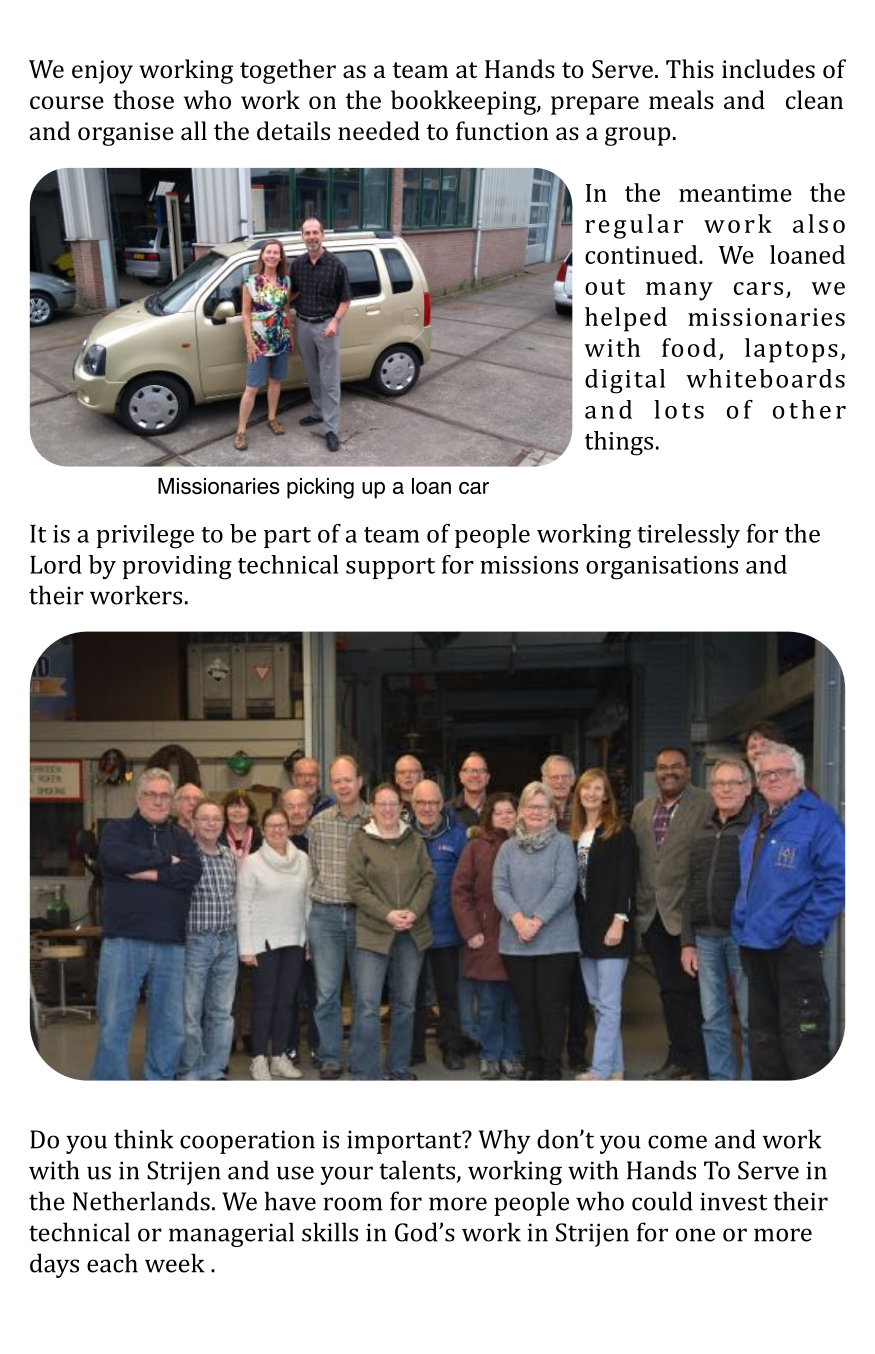 The image size is (875, 1354). I want to click on Netherlands, so click(141, 1201).
